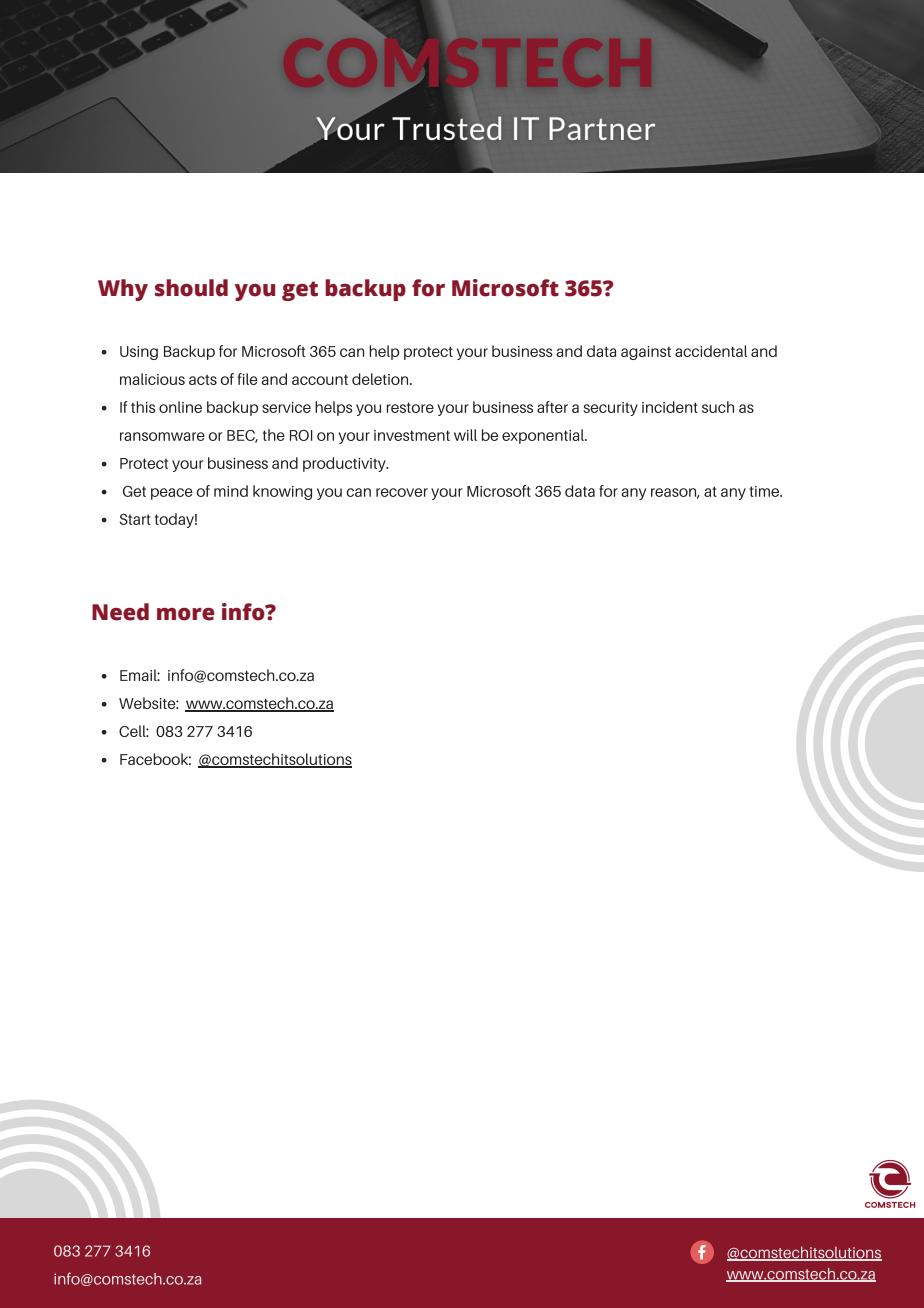  I want to click on exponential, so click(544, 436).
